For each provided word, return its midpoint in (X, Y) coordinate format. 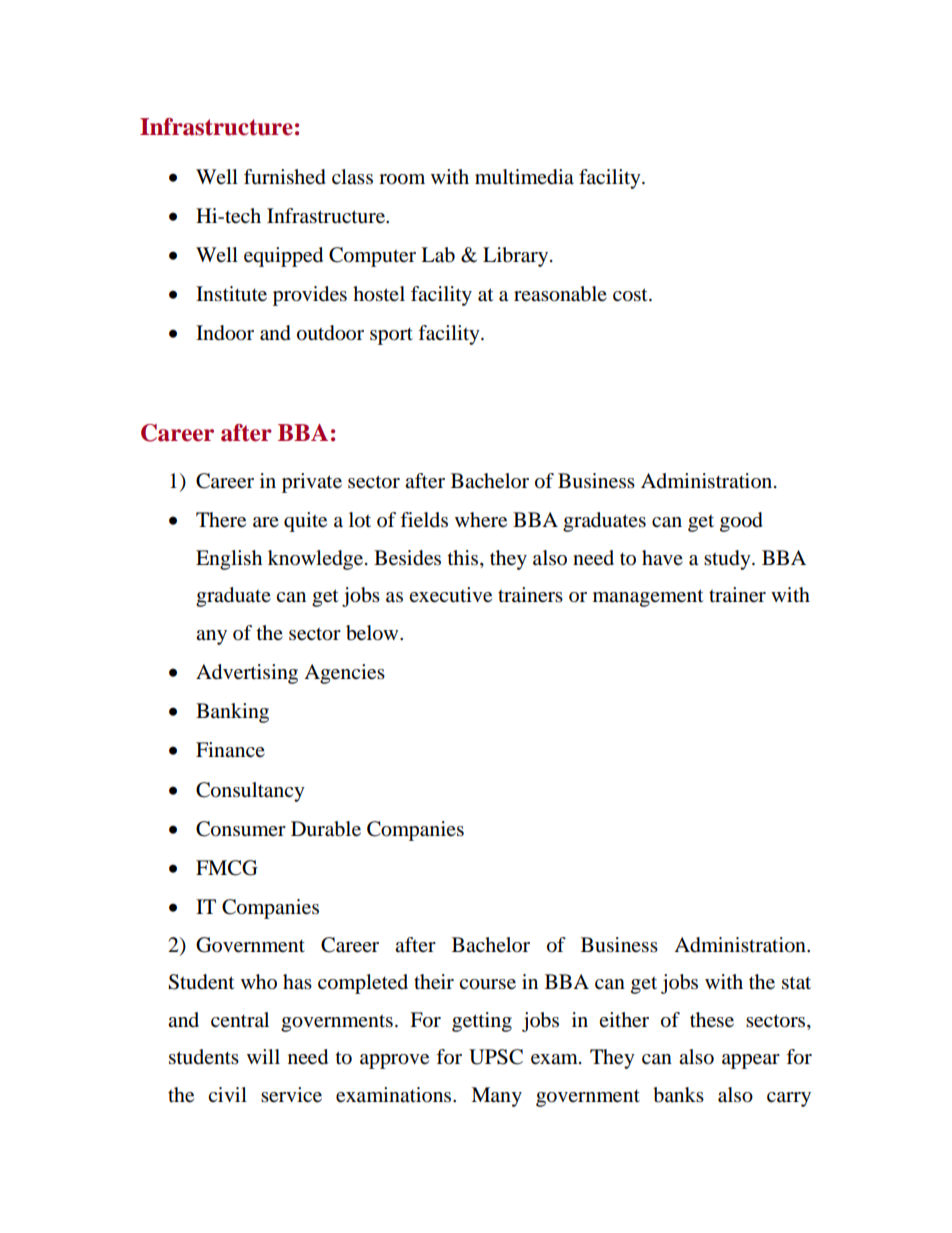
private (312, 483)
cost (631, 295)
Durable (326, 829)
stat (796, 983)
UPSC (496, 1057)
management (648, 598)
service (291, 1095)
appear (751, 1061)
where (481, 520)
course (487, 984)
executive (450, 595)
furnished (285, 177)
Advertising (247, 674)
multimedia (524, 177)
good (741, 522)
